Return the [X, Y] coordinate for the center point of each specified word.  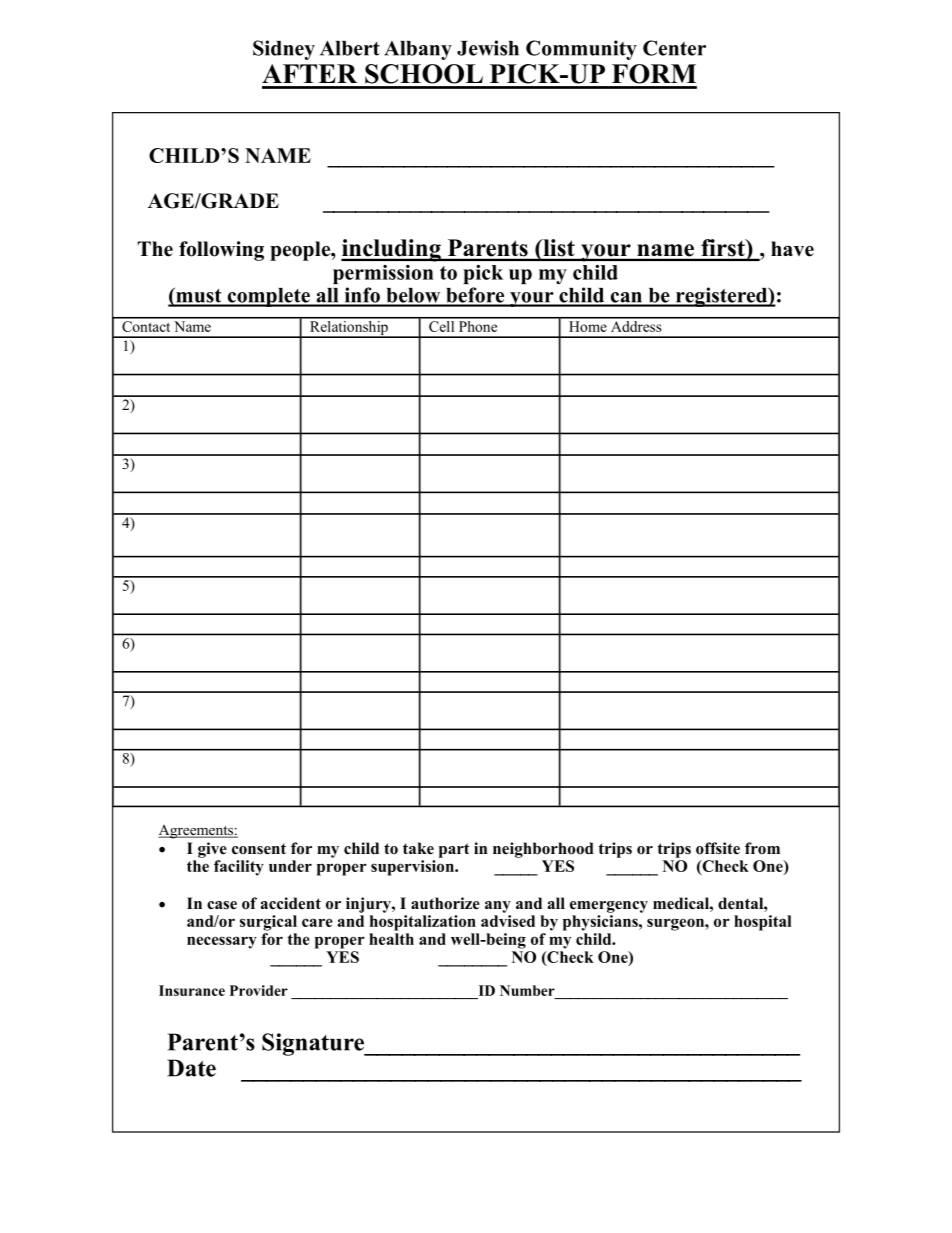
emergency [609, 907]
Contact [146, 325]
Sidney [284, 50]
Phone [478, 325]
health [391, 939]
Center [674, 48]
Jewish [488, 48]
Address [636, 325]
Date [191, 1068]
